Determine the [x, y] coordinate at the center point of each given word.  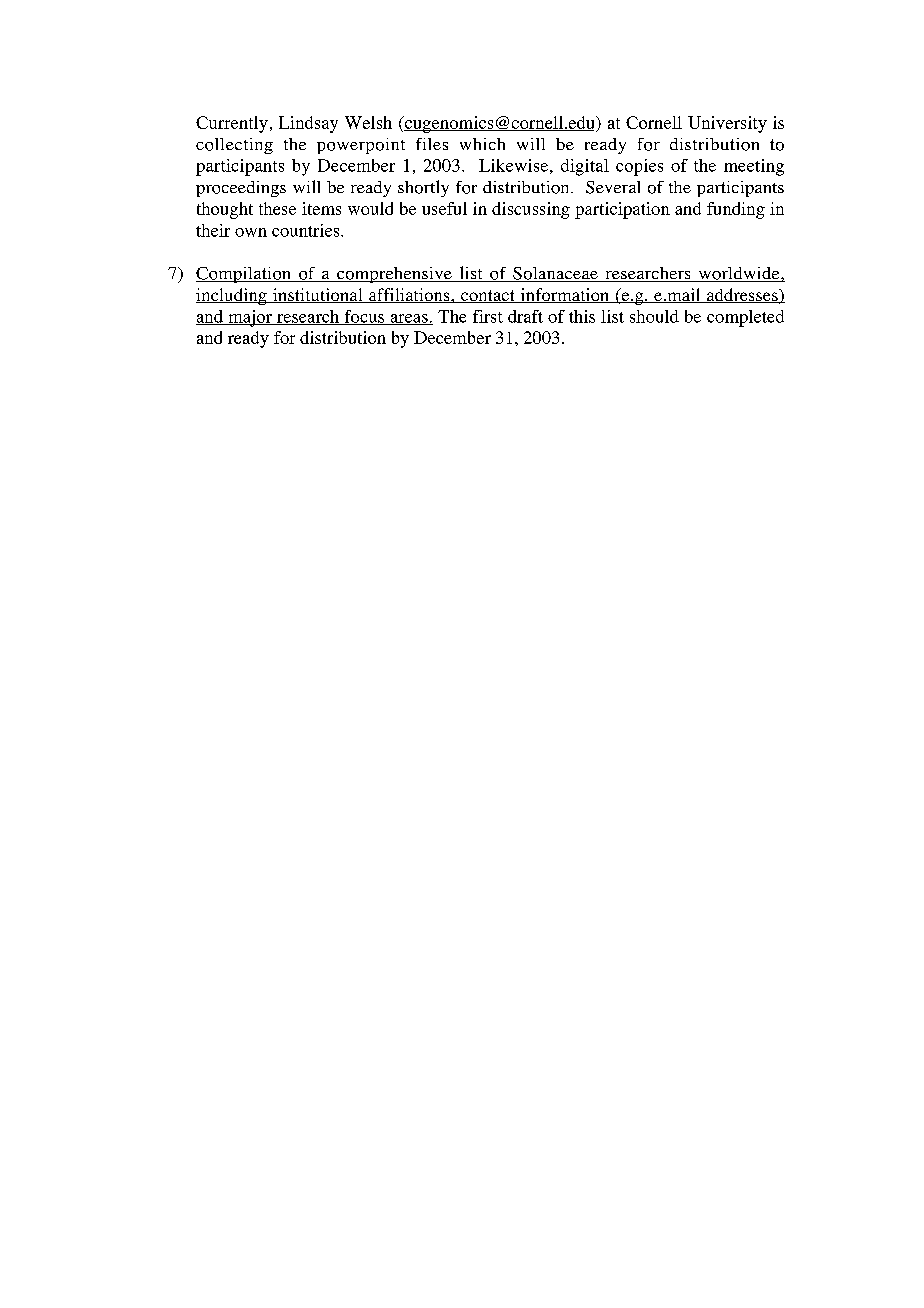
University [727, 124]
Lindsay [308, 124]
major [250, 318]
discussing [531, 210]
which [482, 144]
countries [307, 230]
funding [736, 210]
